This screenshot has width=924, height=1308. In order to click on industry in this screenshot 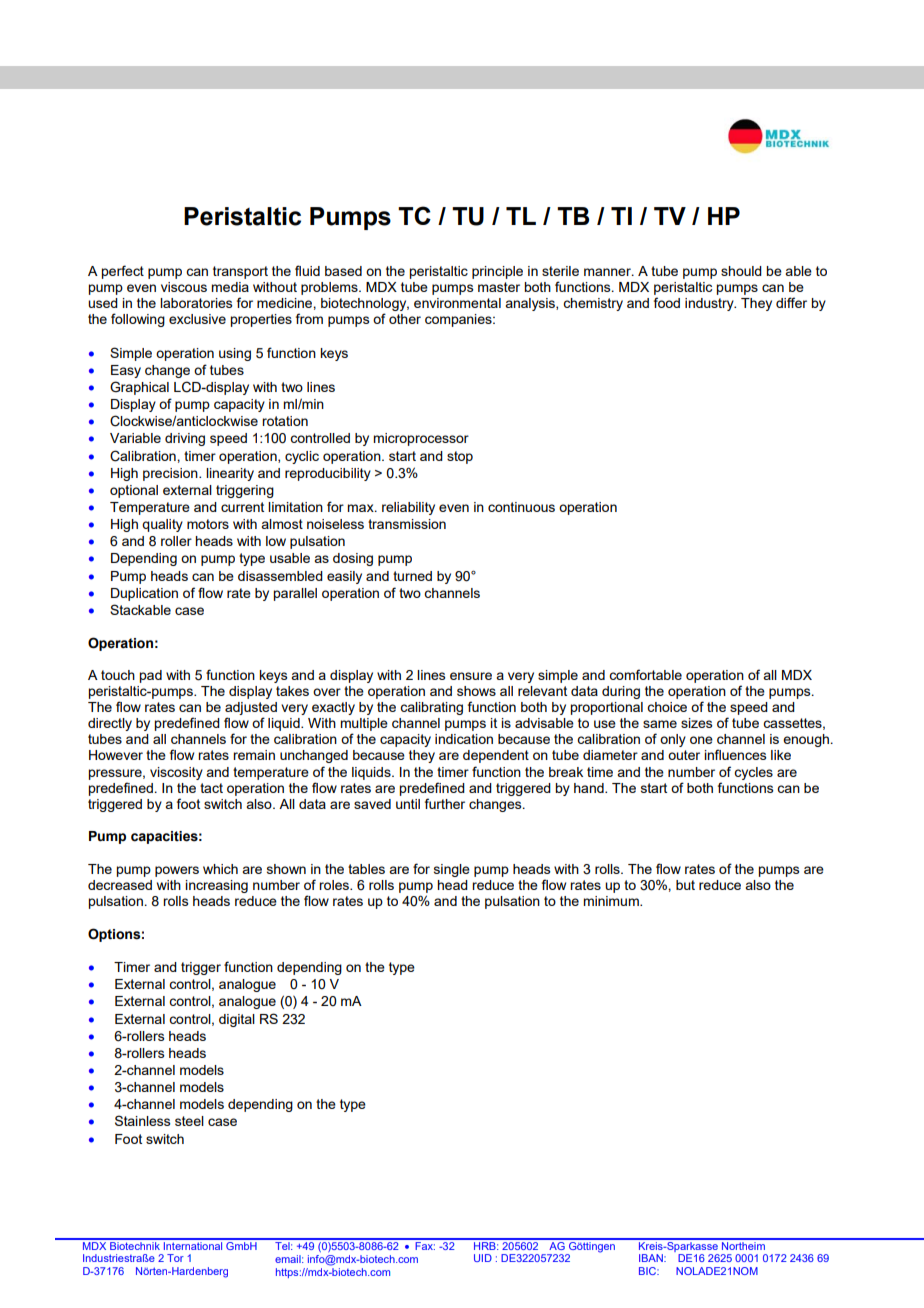, I will do `click(710, 304)`.
